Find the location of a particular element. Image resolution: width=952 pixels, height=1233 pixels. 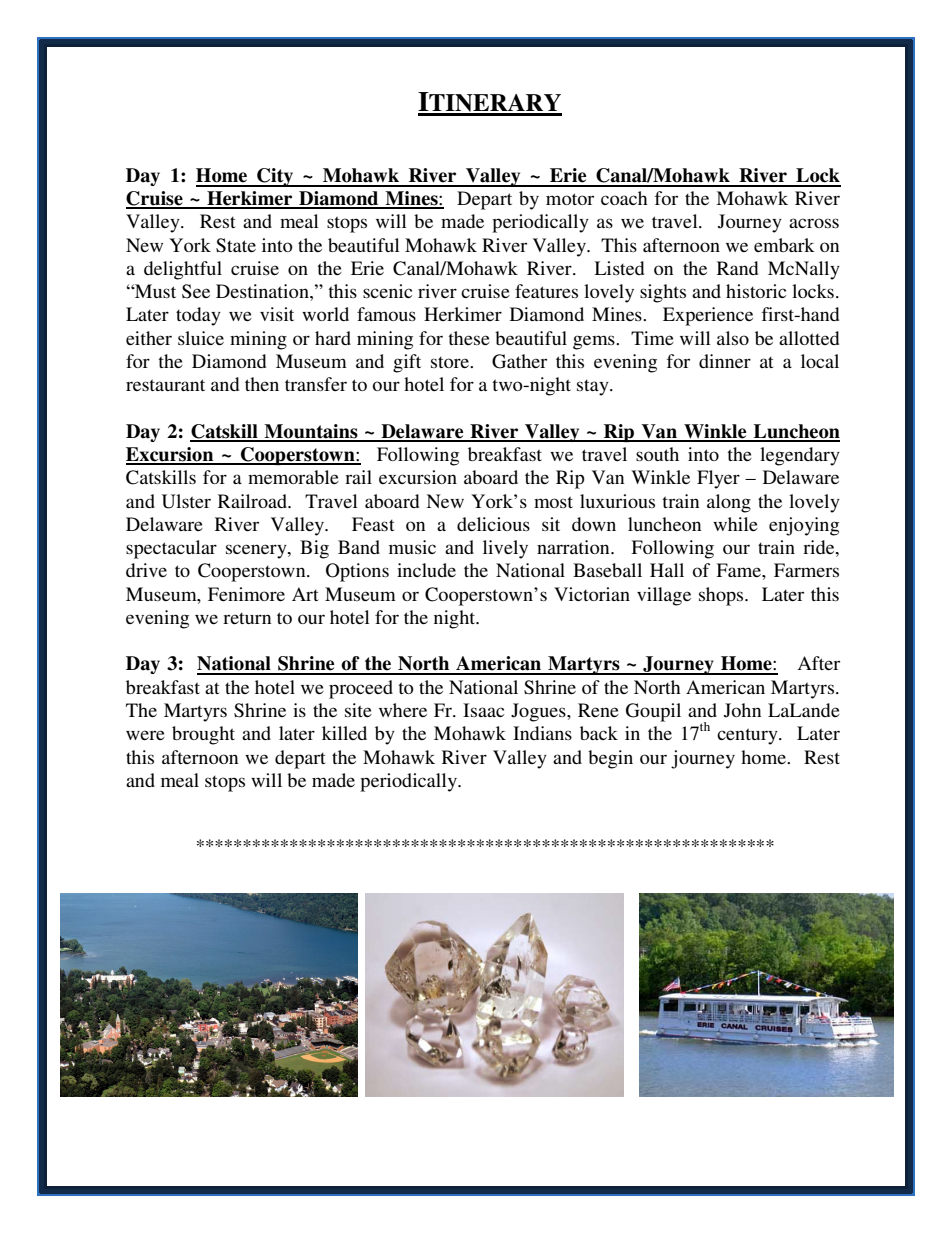

store is located at coordinates (451, 362).
